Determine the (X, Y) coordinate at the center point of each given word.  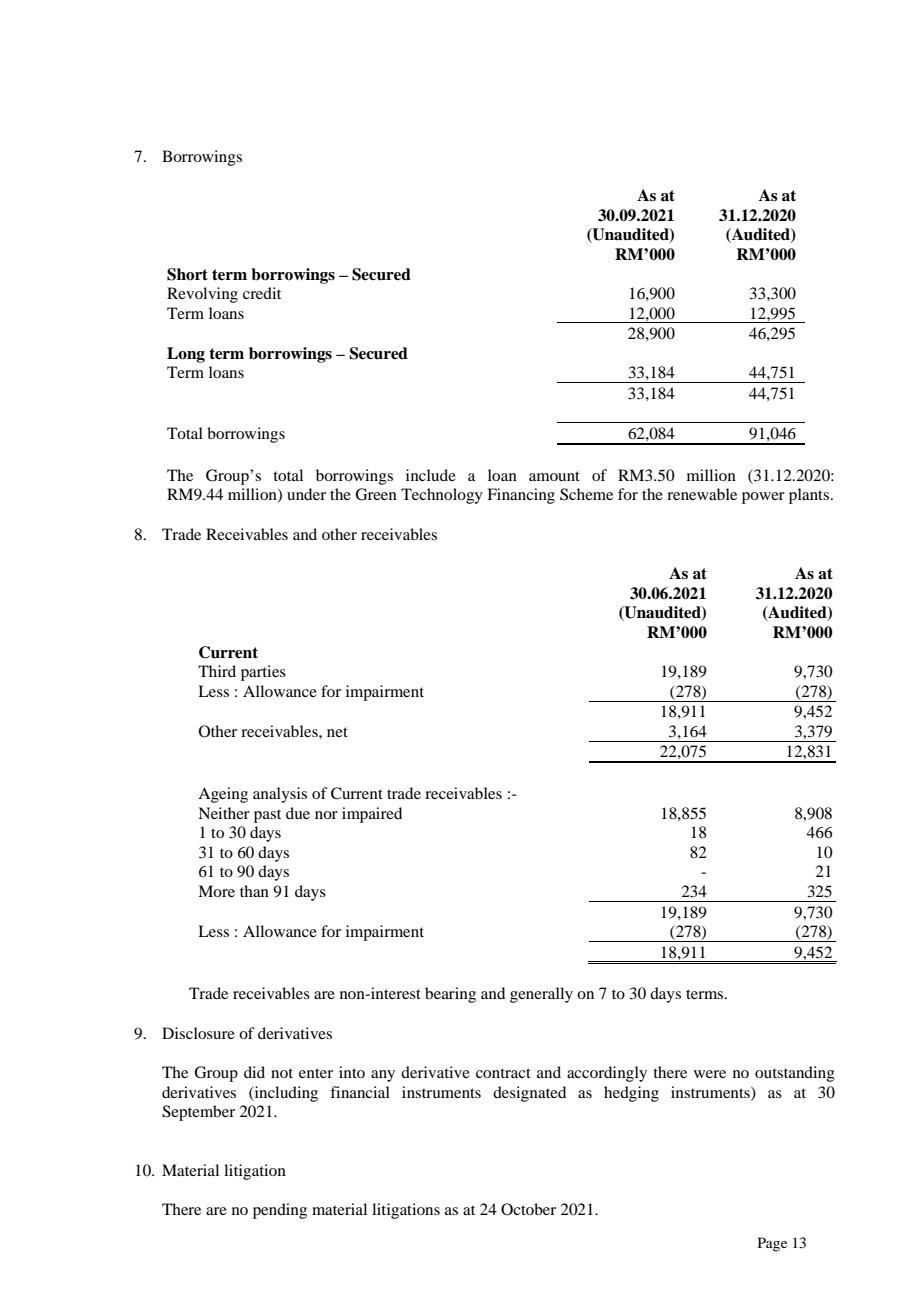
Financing (521, 496)
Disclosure (198, 1033)
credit (262, 293)
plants (809, 496)
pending (280, 1211)
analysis (280, 795)
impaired (372, 815)
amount (554, 476)
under (306, 494)
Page (772, 1244)
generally (541, 995)
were (710, 1074)
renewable (702, 494)
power (763, 498)
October (528, 1209)
